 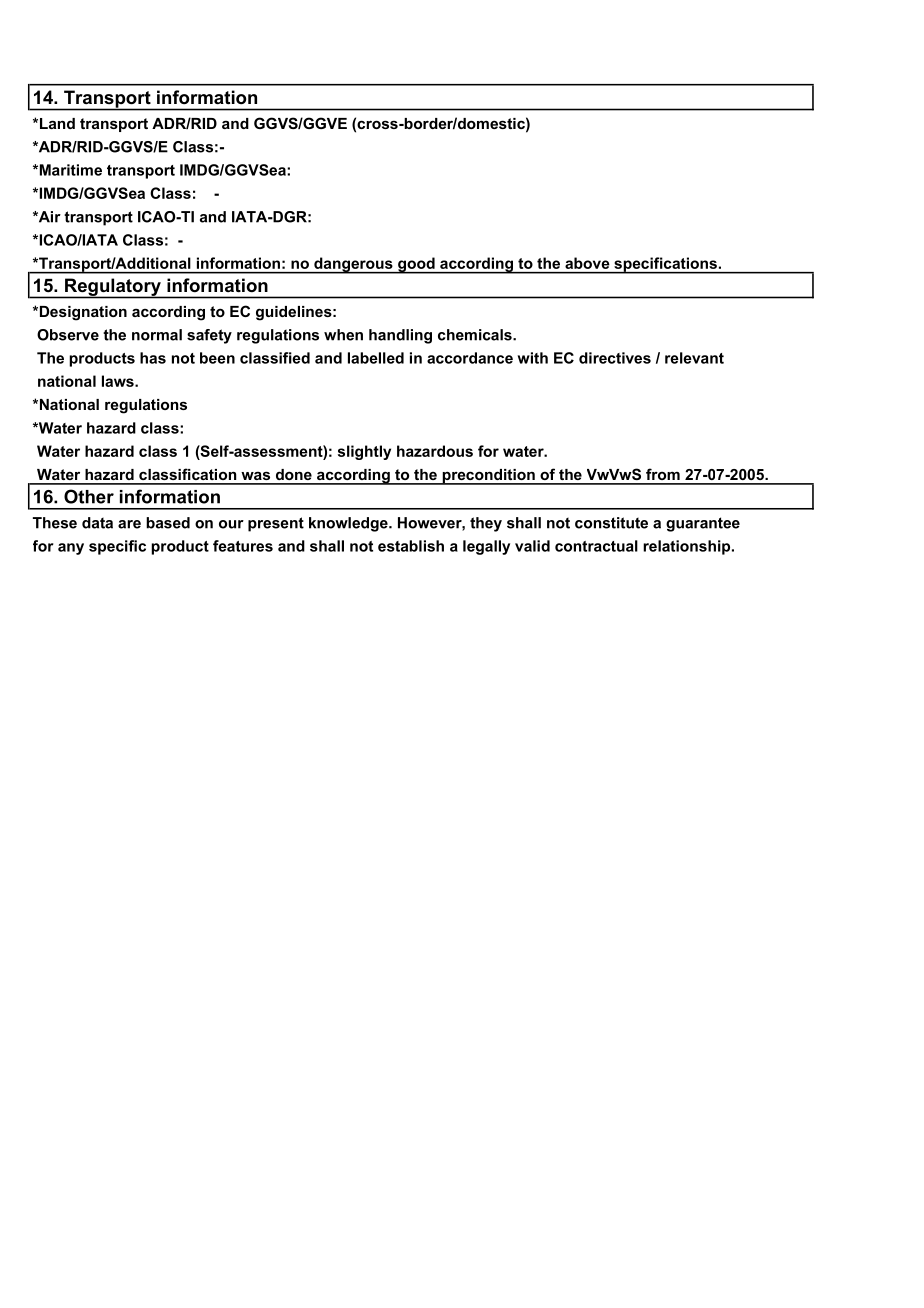 What do you see at coordinates (157, 335) in the screenshot?
I see `normal` at bounding box center [157, 335].
